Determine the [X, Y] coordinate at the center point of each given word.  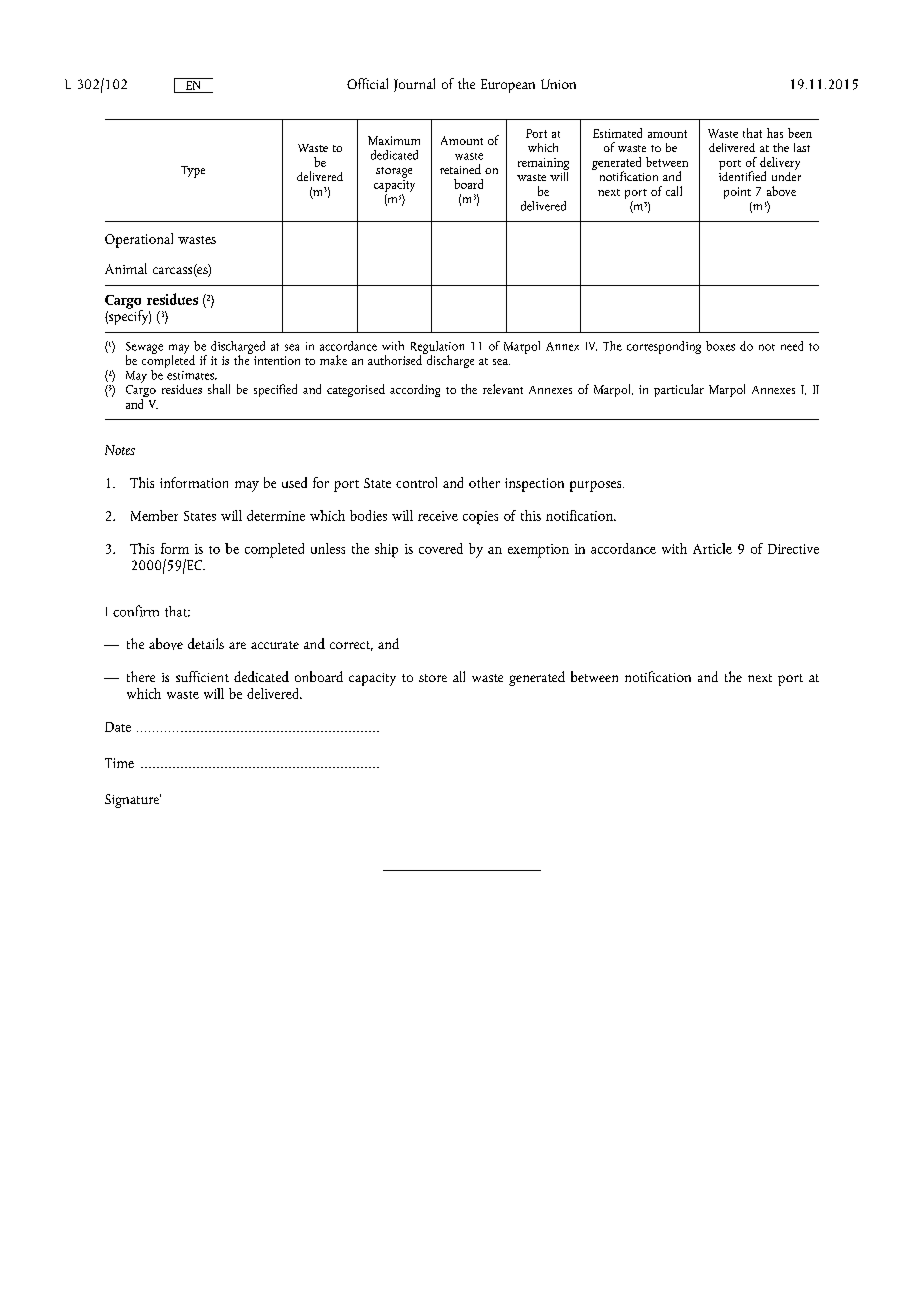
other [484, 482]
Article [712, 548]
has [775, 133]
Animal [126, 268]
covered [441, 548]
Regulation [437, 348]
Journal [414, 85]
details [206, 643]
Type [193, 172]
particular [679, 390]
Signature [133, 801]
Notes [120, 450]
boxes [720, 346]
